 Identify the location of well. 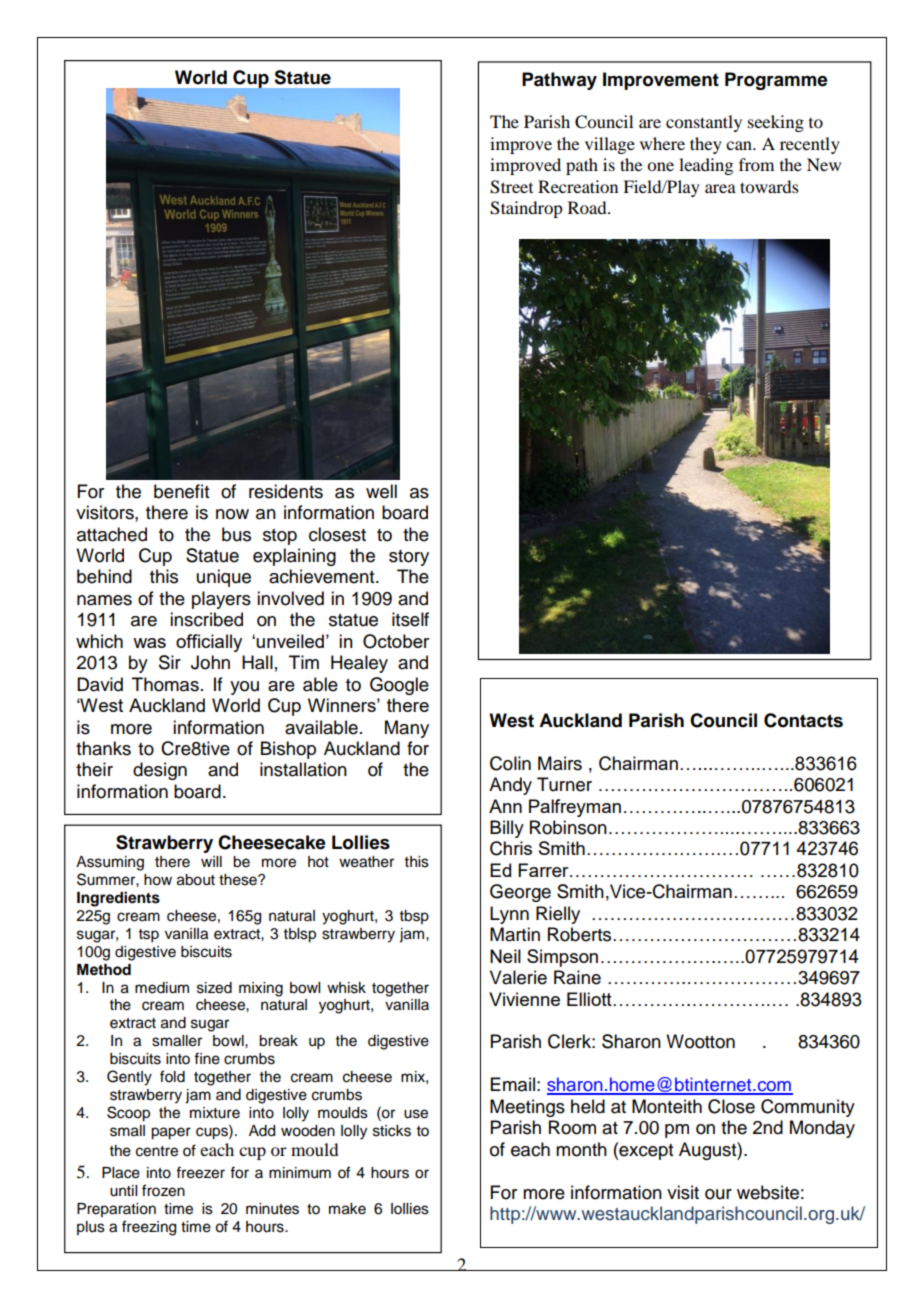
(381, 491).
